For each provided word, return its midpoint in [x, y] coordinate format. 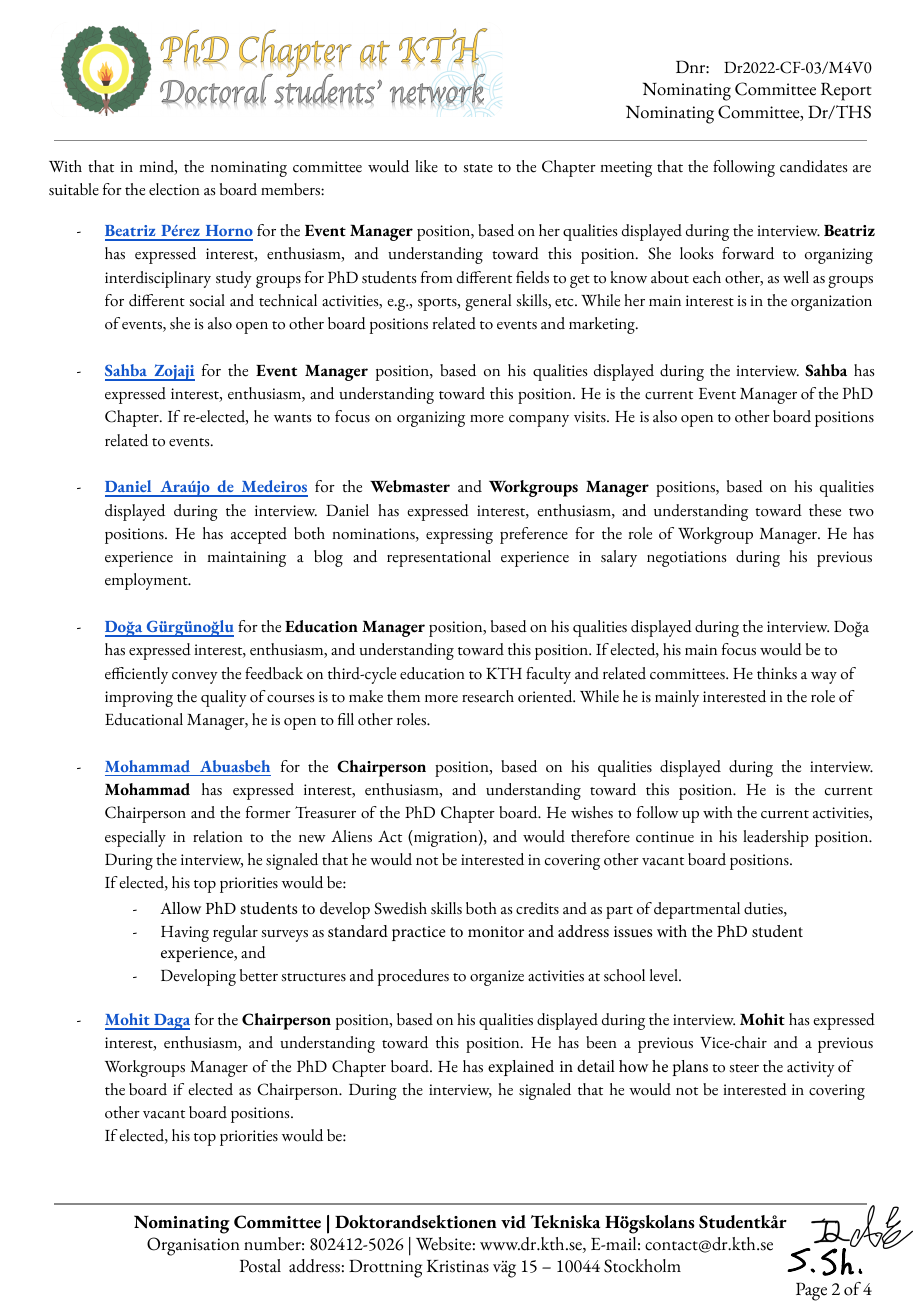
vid [513, 1222]
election [174, 189]
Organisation [193, 1246]
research [488, 696]
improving [139, 699]
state [478, 168]
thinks [777, 673]
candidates [813, 166]
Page [811, 1291]
